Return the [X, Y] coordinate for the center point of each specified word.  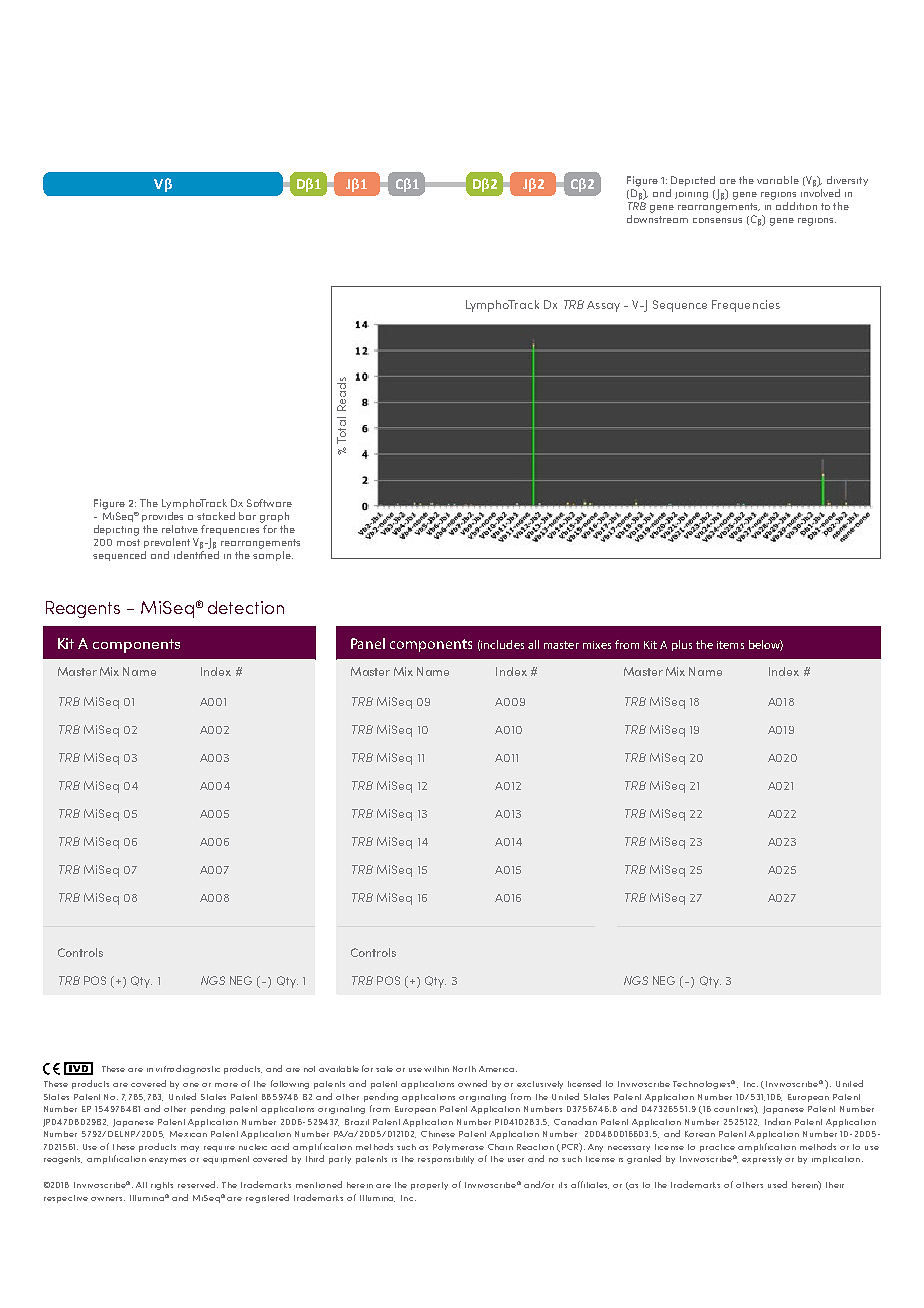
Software [269, 503]
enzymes [167, 1161]
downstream [657, 219]
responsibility [446, 1160]
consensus [717, 220]
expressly [762, 1160]
